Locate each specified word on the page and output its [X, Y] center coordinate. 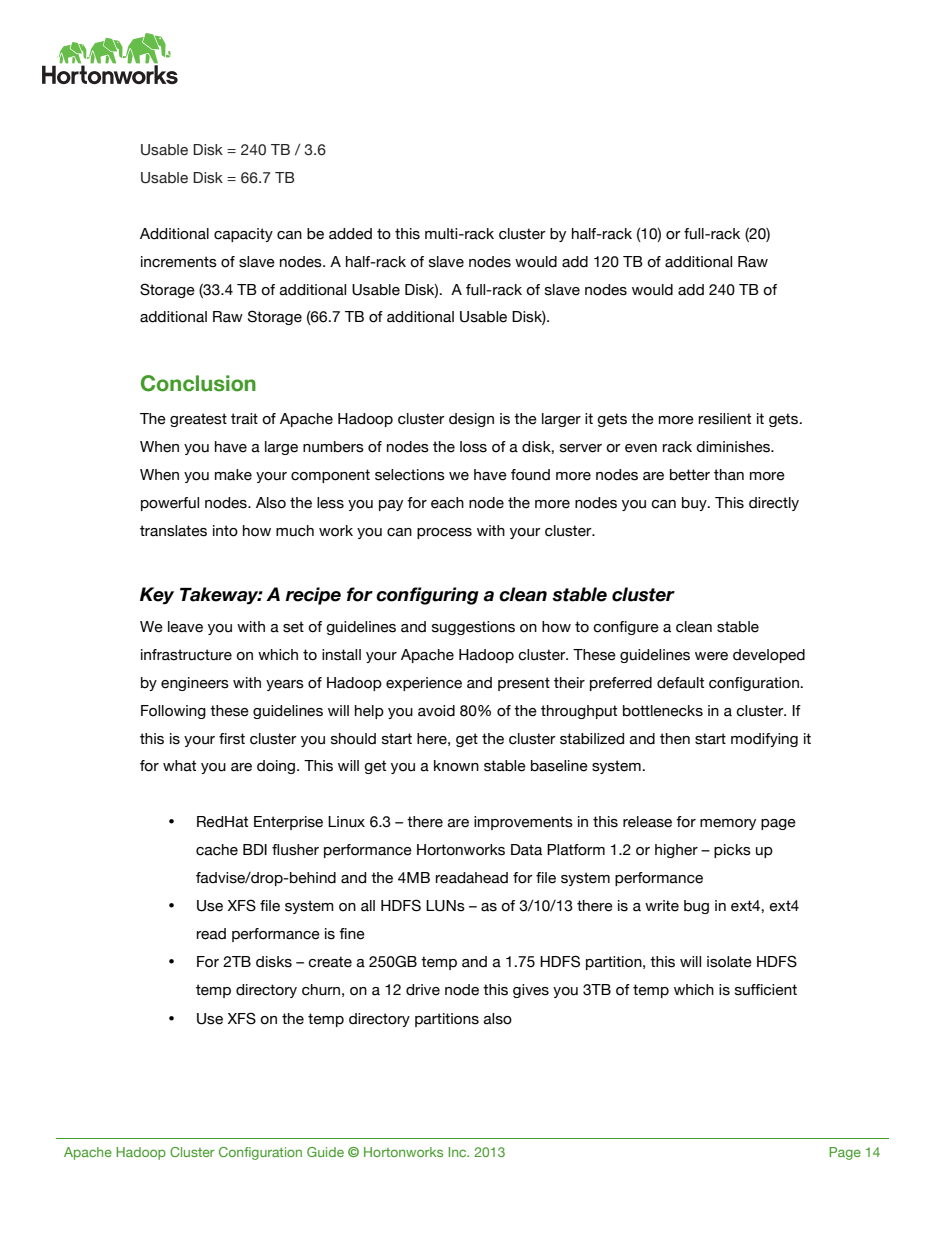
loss [473, 447]
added [350, 234]
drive [423, 990]
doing [276, 767]
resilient [725, 419]
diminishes [734, 447]
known [456, 766]
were [711, 656]
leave [185, 627]
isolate [729, 962]
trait [244, 419]
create [330, 962]
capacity [243, 235]
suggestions [473, 628]
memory [728, 824]
